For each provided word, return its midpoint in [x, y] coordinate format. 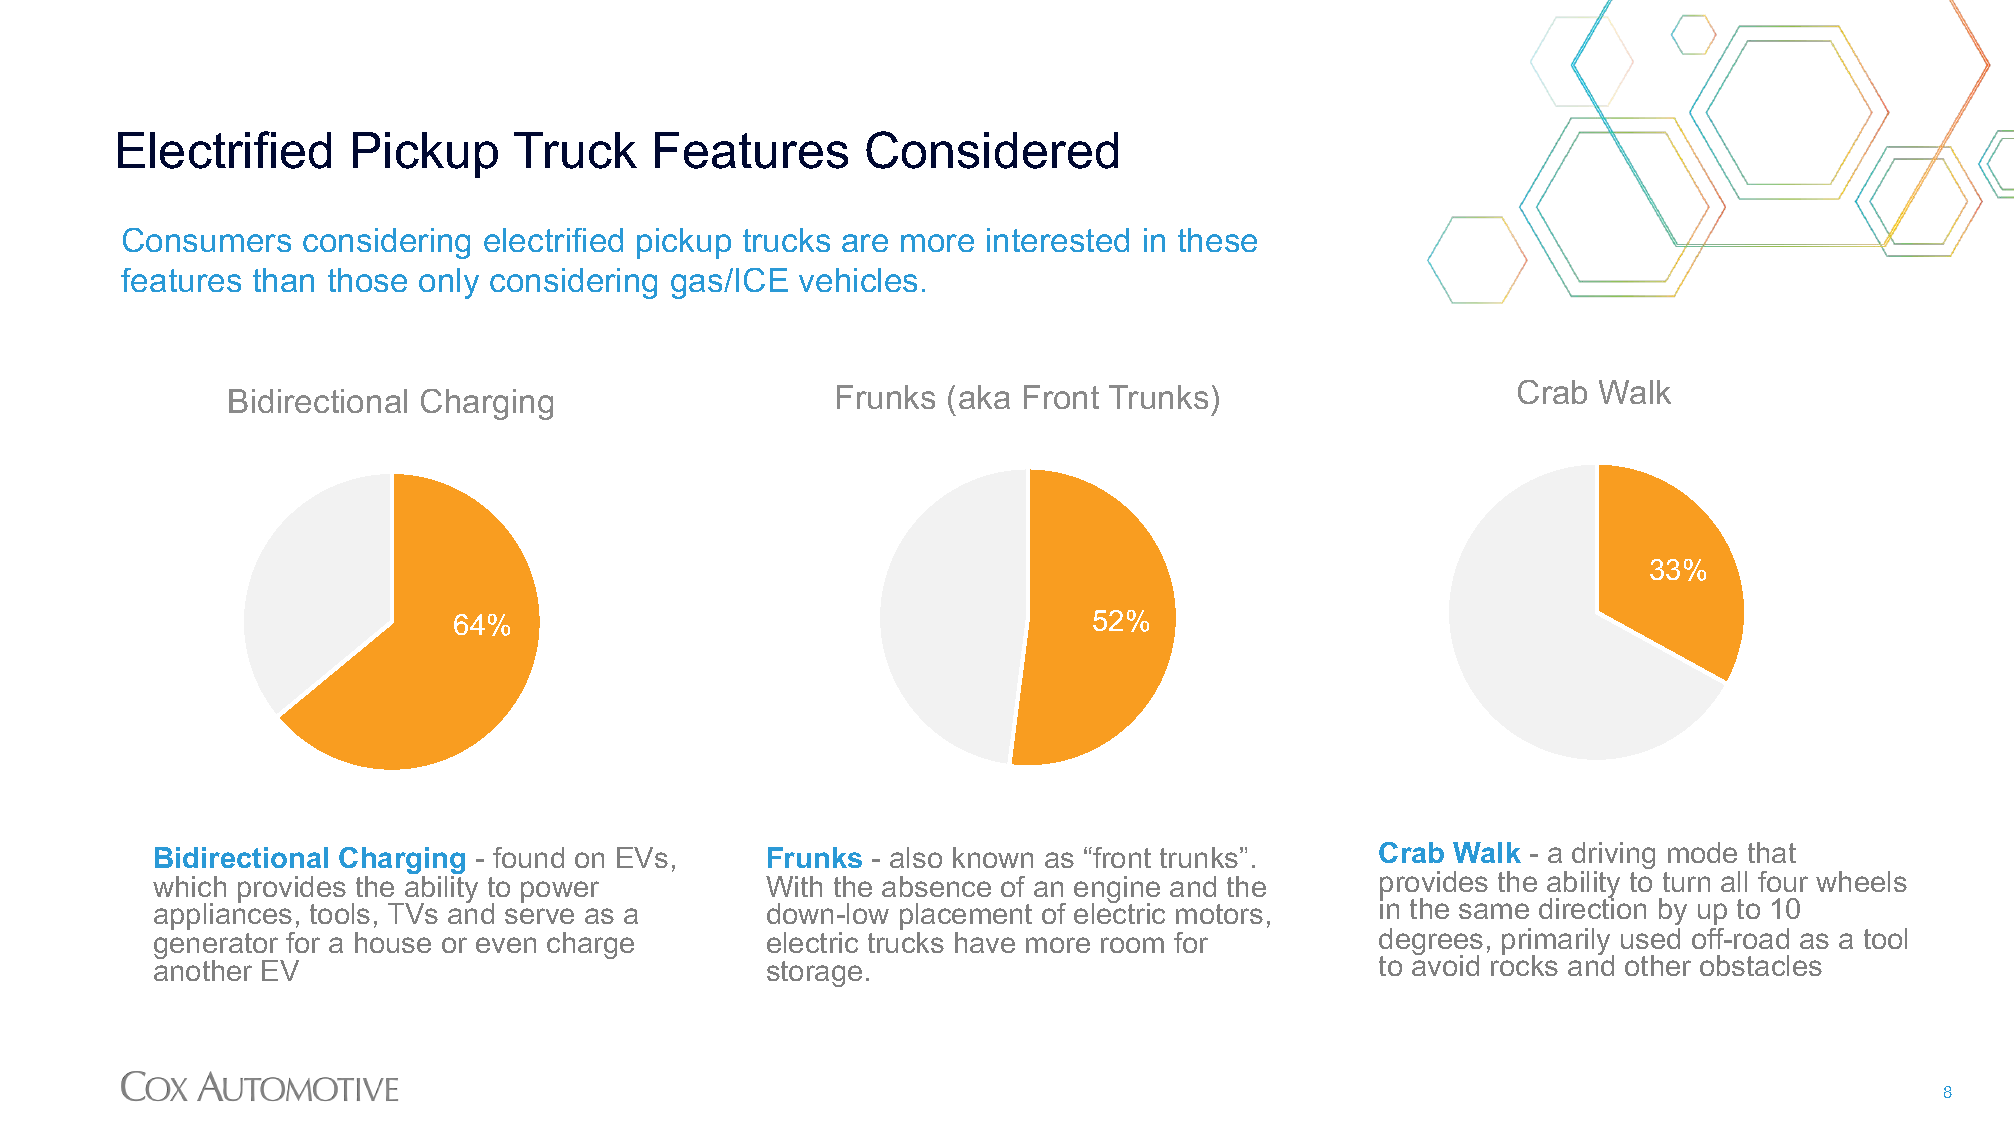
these [1217, 240]
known [993, 857]
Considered [992, 150]
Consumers [207, 240]
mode [1702, 852]
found [528, 857]
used [1650, 938]
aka [984, 397]
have [985, 942]
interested [1058, 240]
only [449, 283]
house [393, 942]
